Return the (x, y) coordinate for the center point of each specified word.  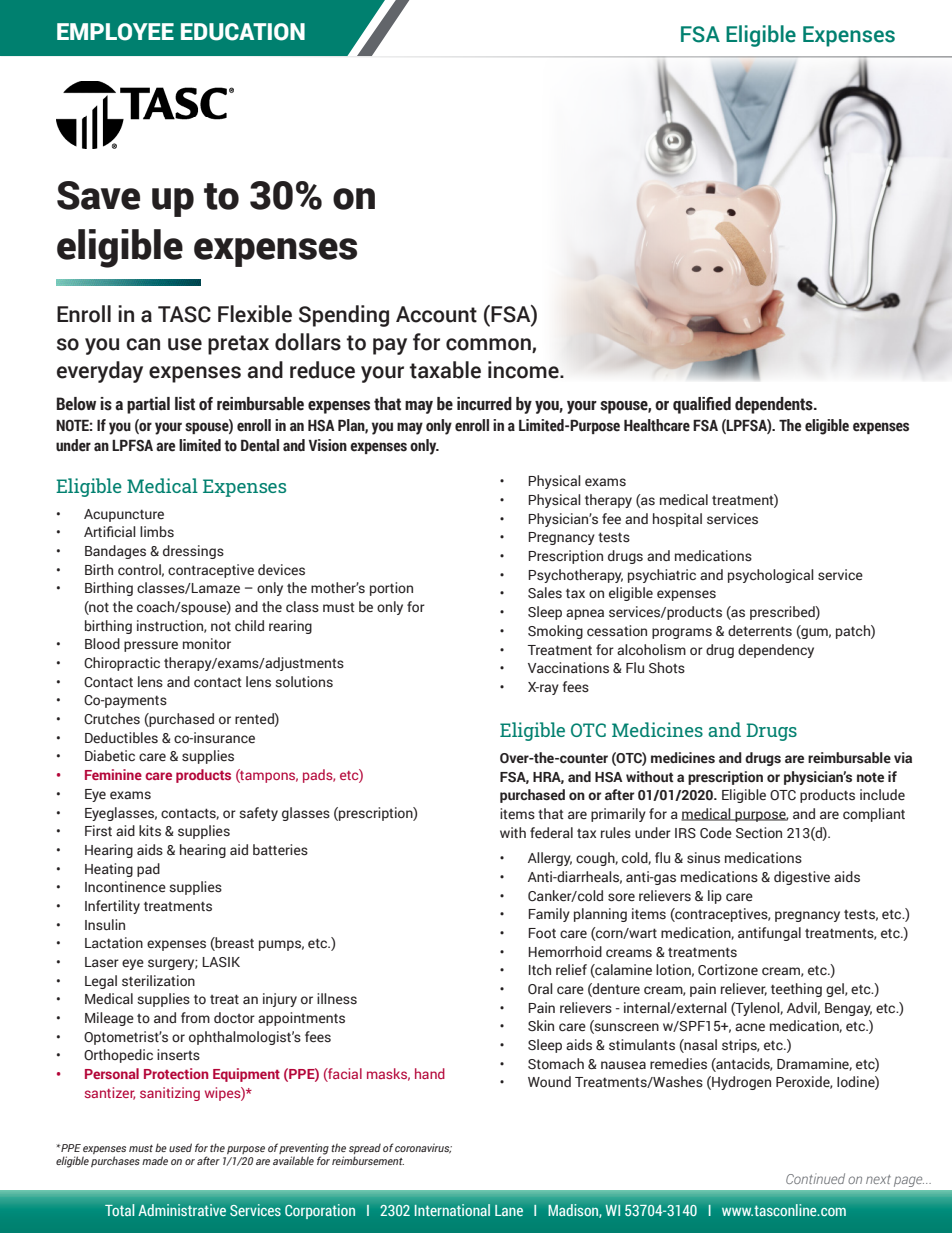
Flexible (255, 314)
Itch (540, 969)
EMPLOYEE (115, 32)
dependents (775, 405)
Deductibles (121, 738)
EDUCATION (243, 32)
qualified (702, 405)
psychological (771, 576)
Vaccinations (568, 667)
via (903, 757)
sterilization (158, 980)
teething (796, 990)
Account (436, 314)
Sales (545, 593)
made (155, 1160)
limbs (157, 532)
